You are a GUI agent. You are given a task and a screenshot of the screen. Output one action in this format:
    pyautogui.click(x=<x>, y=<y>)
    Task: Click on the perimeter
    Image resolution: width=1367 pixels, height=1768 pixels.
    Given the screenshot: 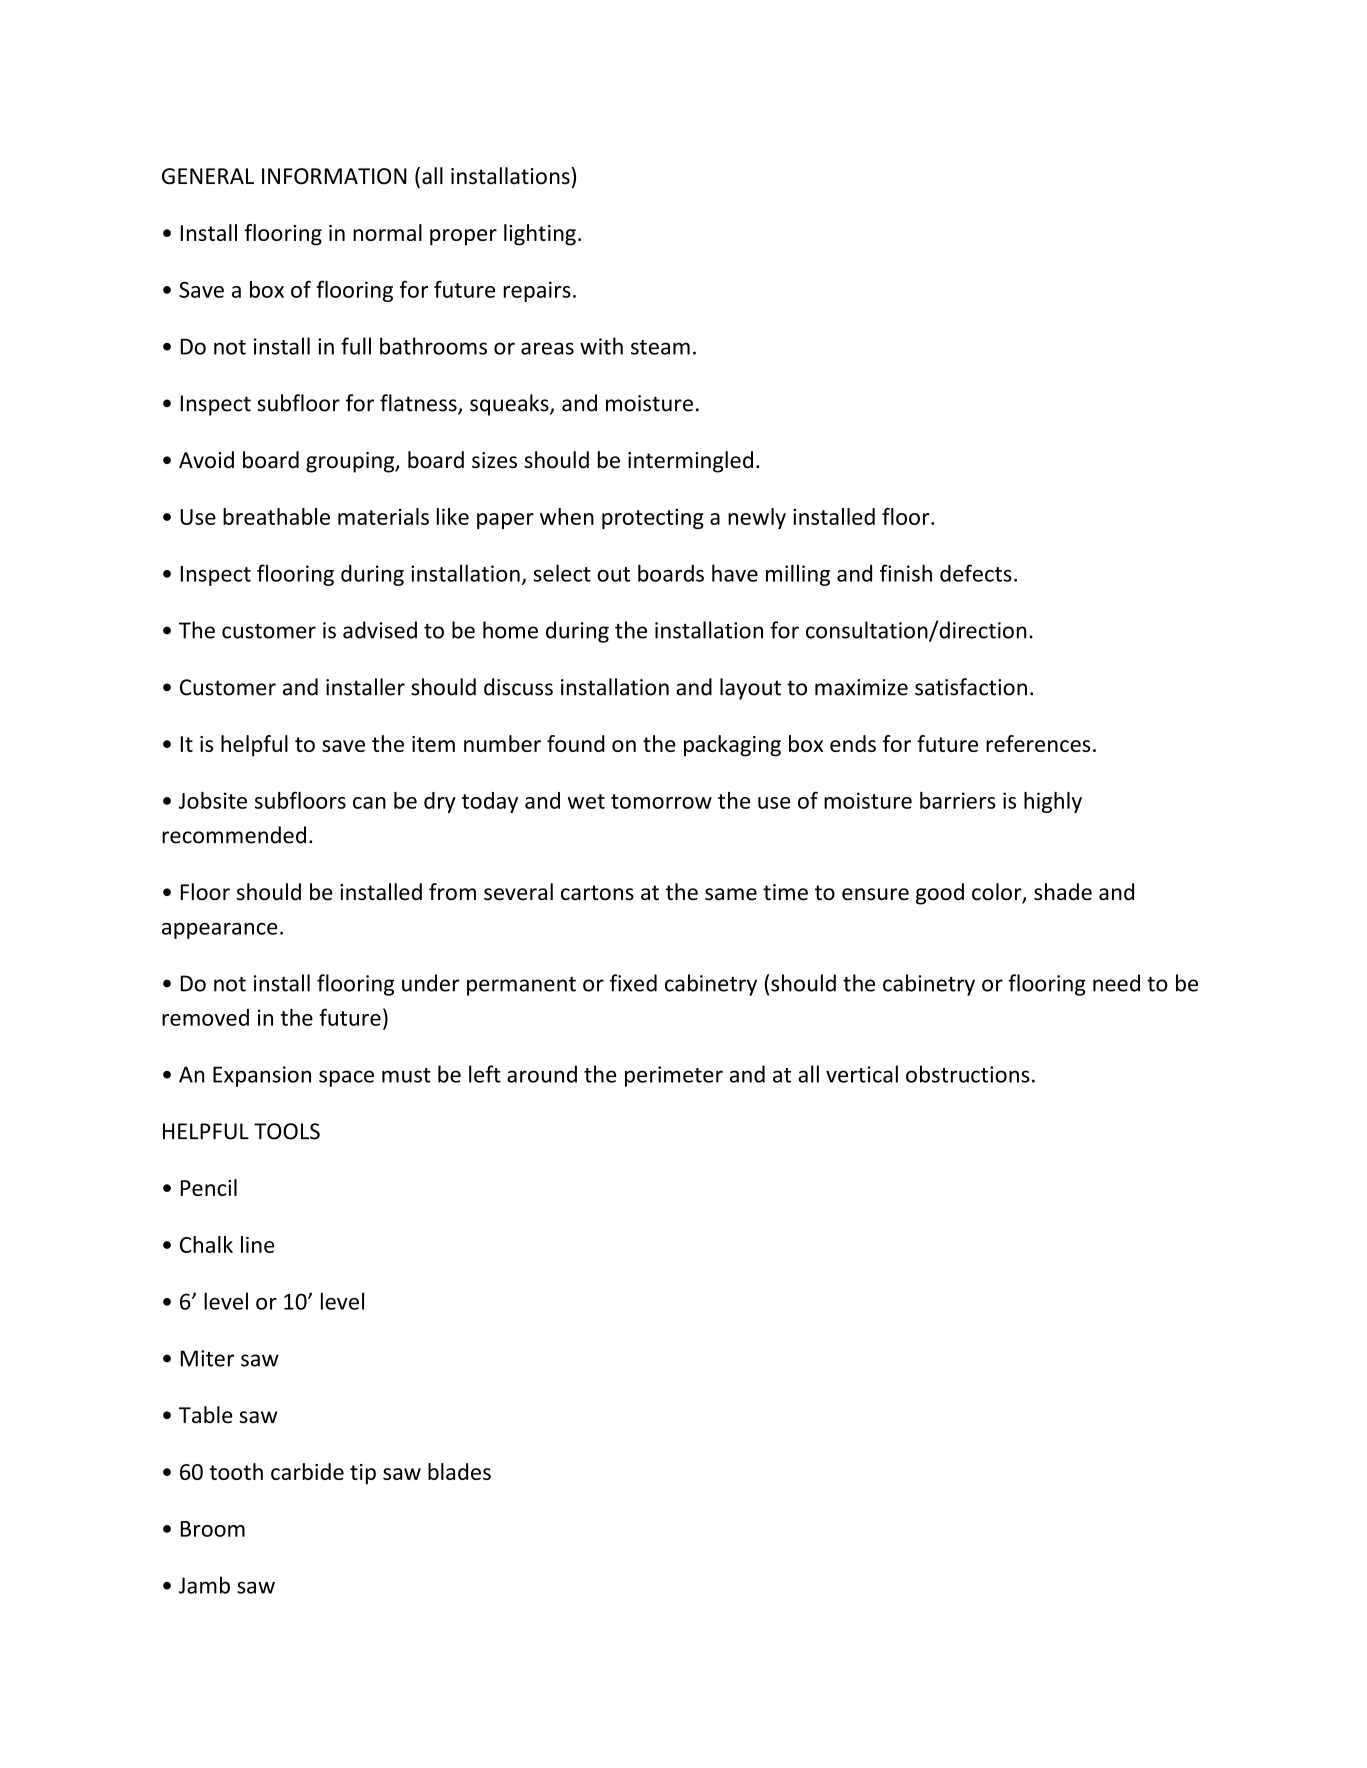 What is the action you would take?
    pyautogui.click(x=674, y=1076)
